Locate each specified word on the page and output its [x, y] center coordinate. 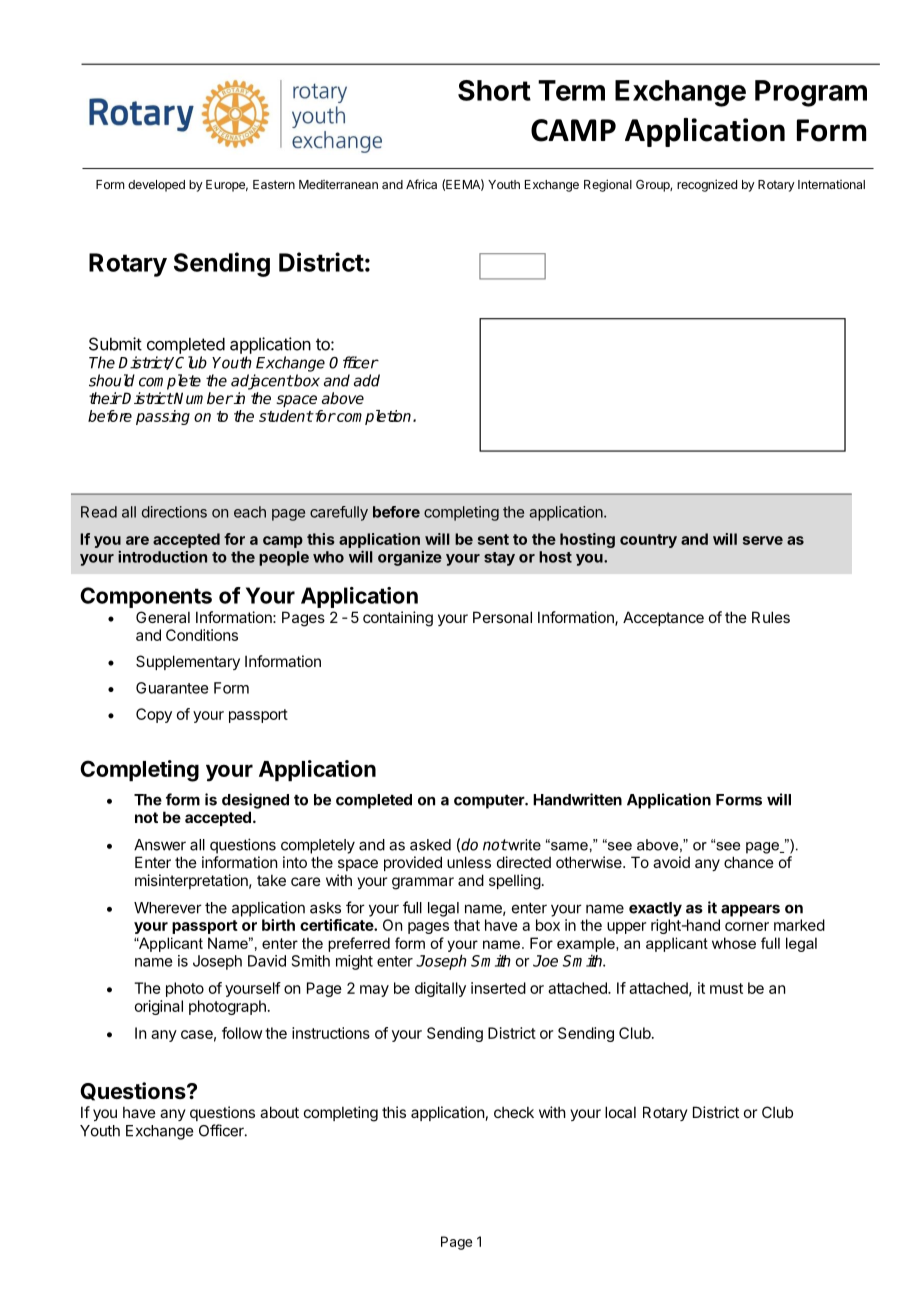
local [620, 1112]
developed [156, 186]
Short [494, 90]
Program [811, 93]
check [514, 1112]
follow [242, 1033]
